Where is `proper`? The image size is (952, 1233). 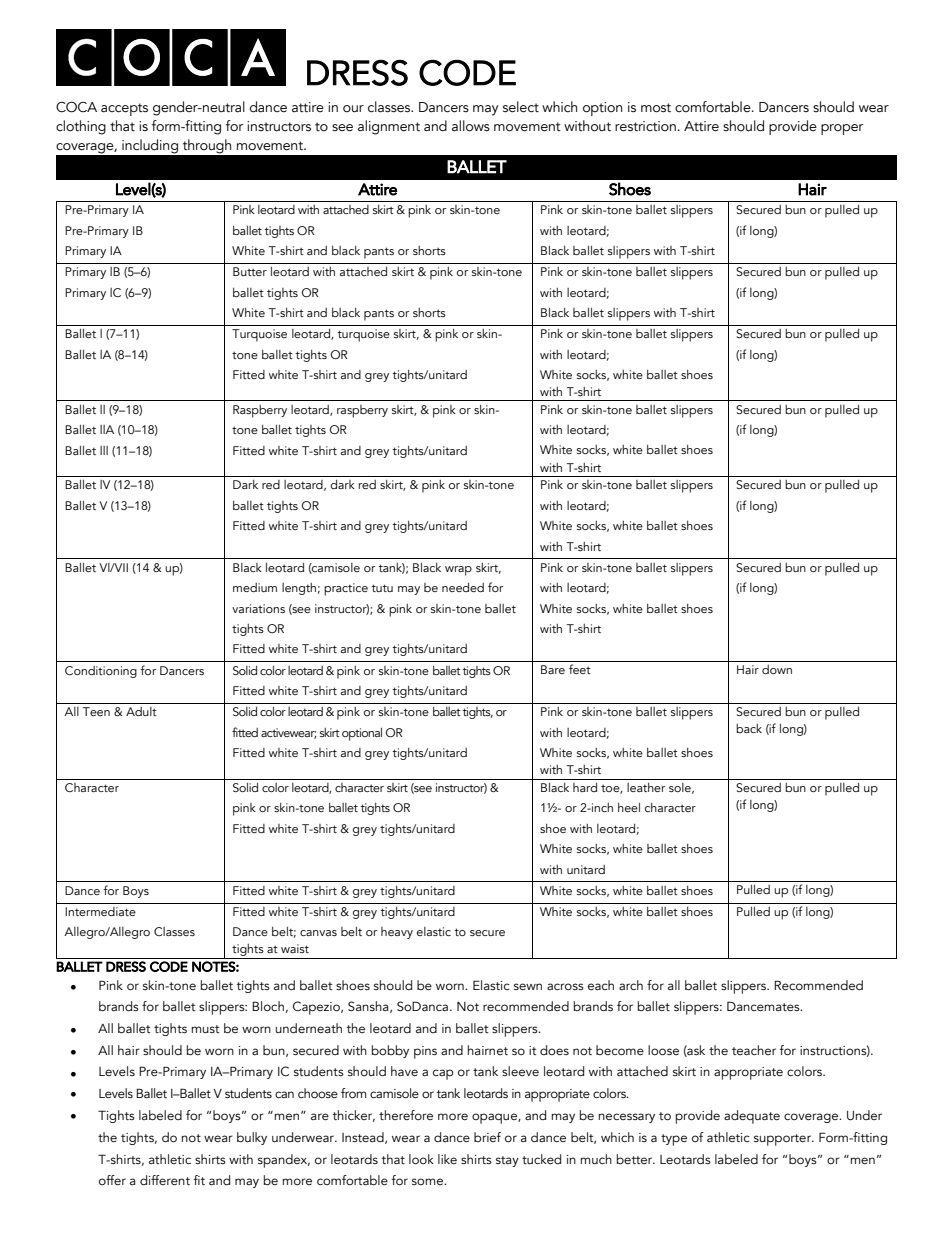 proper is located at coordinates (842, 129).
